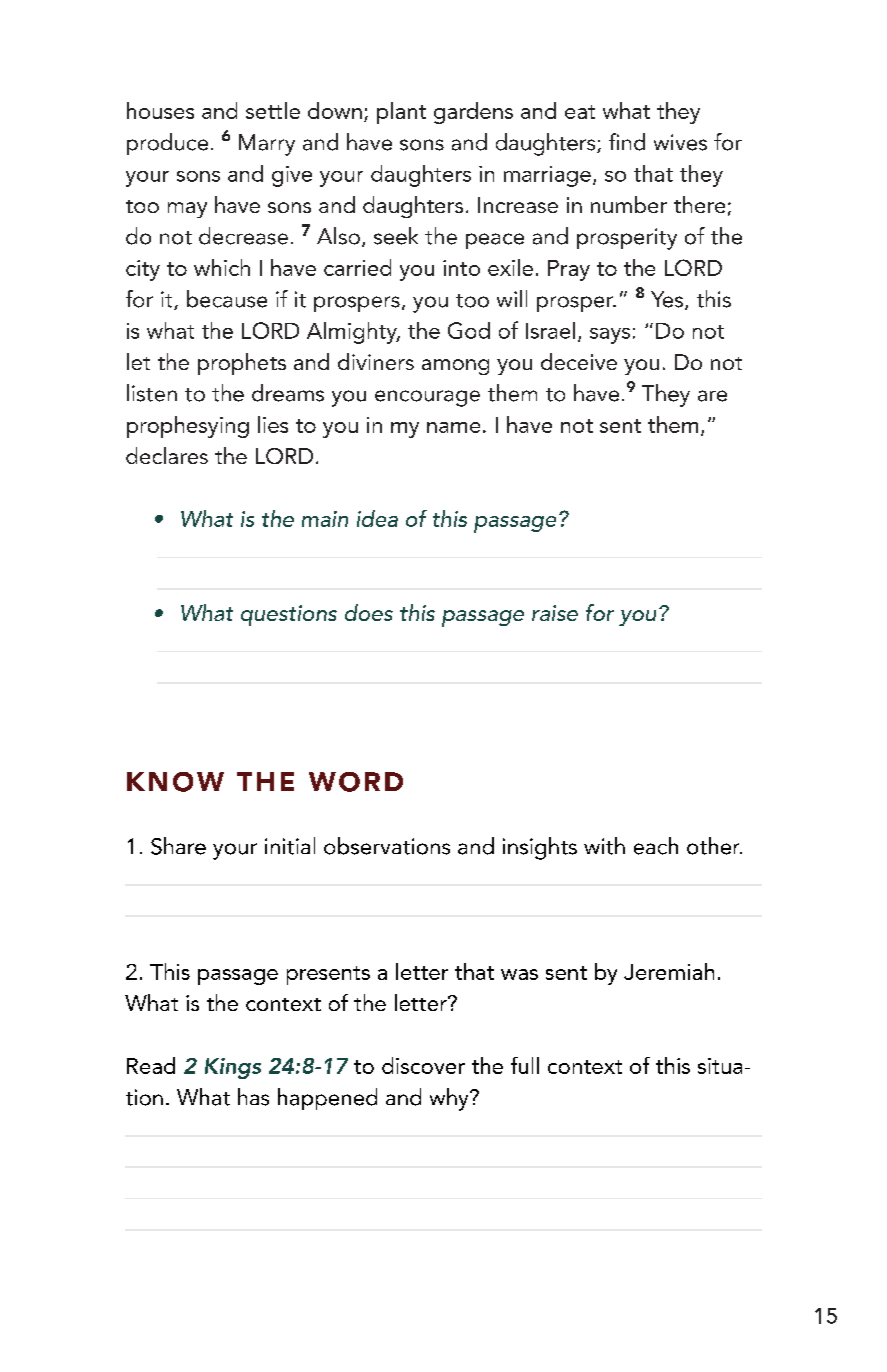 Image resolution: width=887 pixels, height=1372 pixels. What do you see at coordinates (233, 1068) in the page?
I see `Kings` at bounding box center [233, 1068].
